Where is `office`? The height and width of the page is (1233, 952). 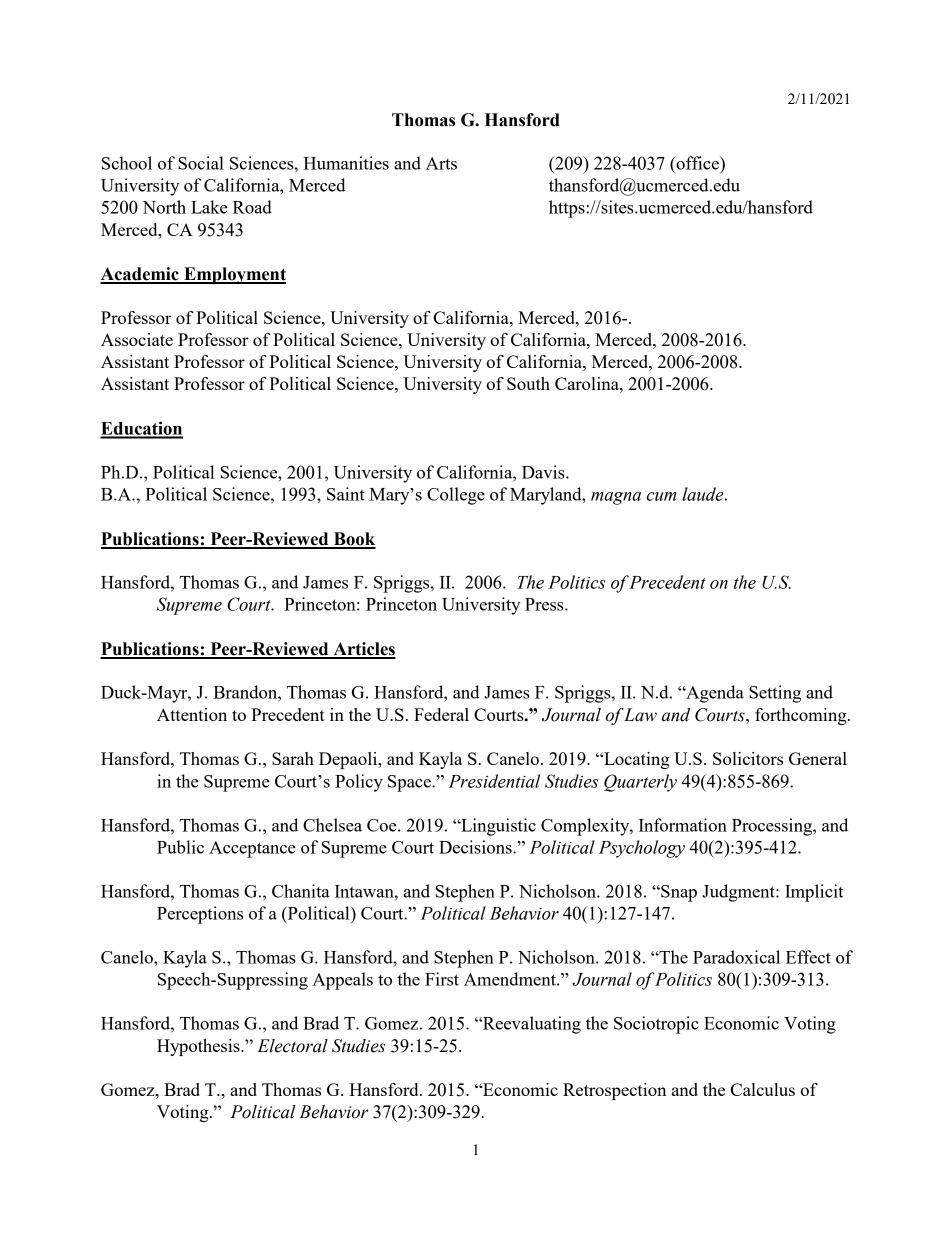
office is located at coordinates (697, 163).
